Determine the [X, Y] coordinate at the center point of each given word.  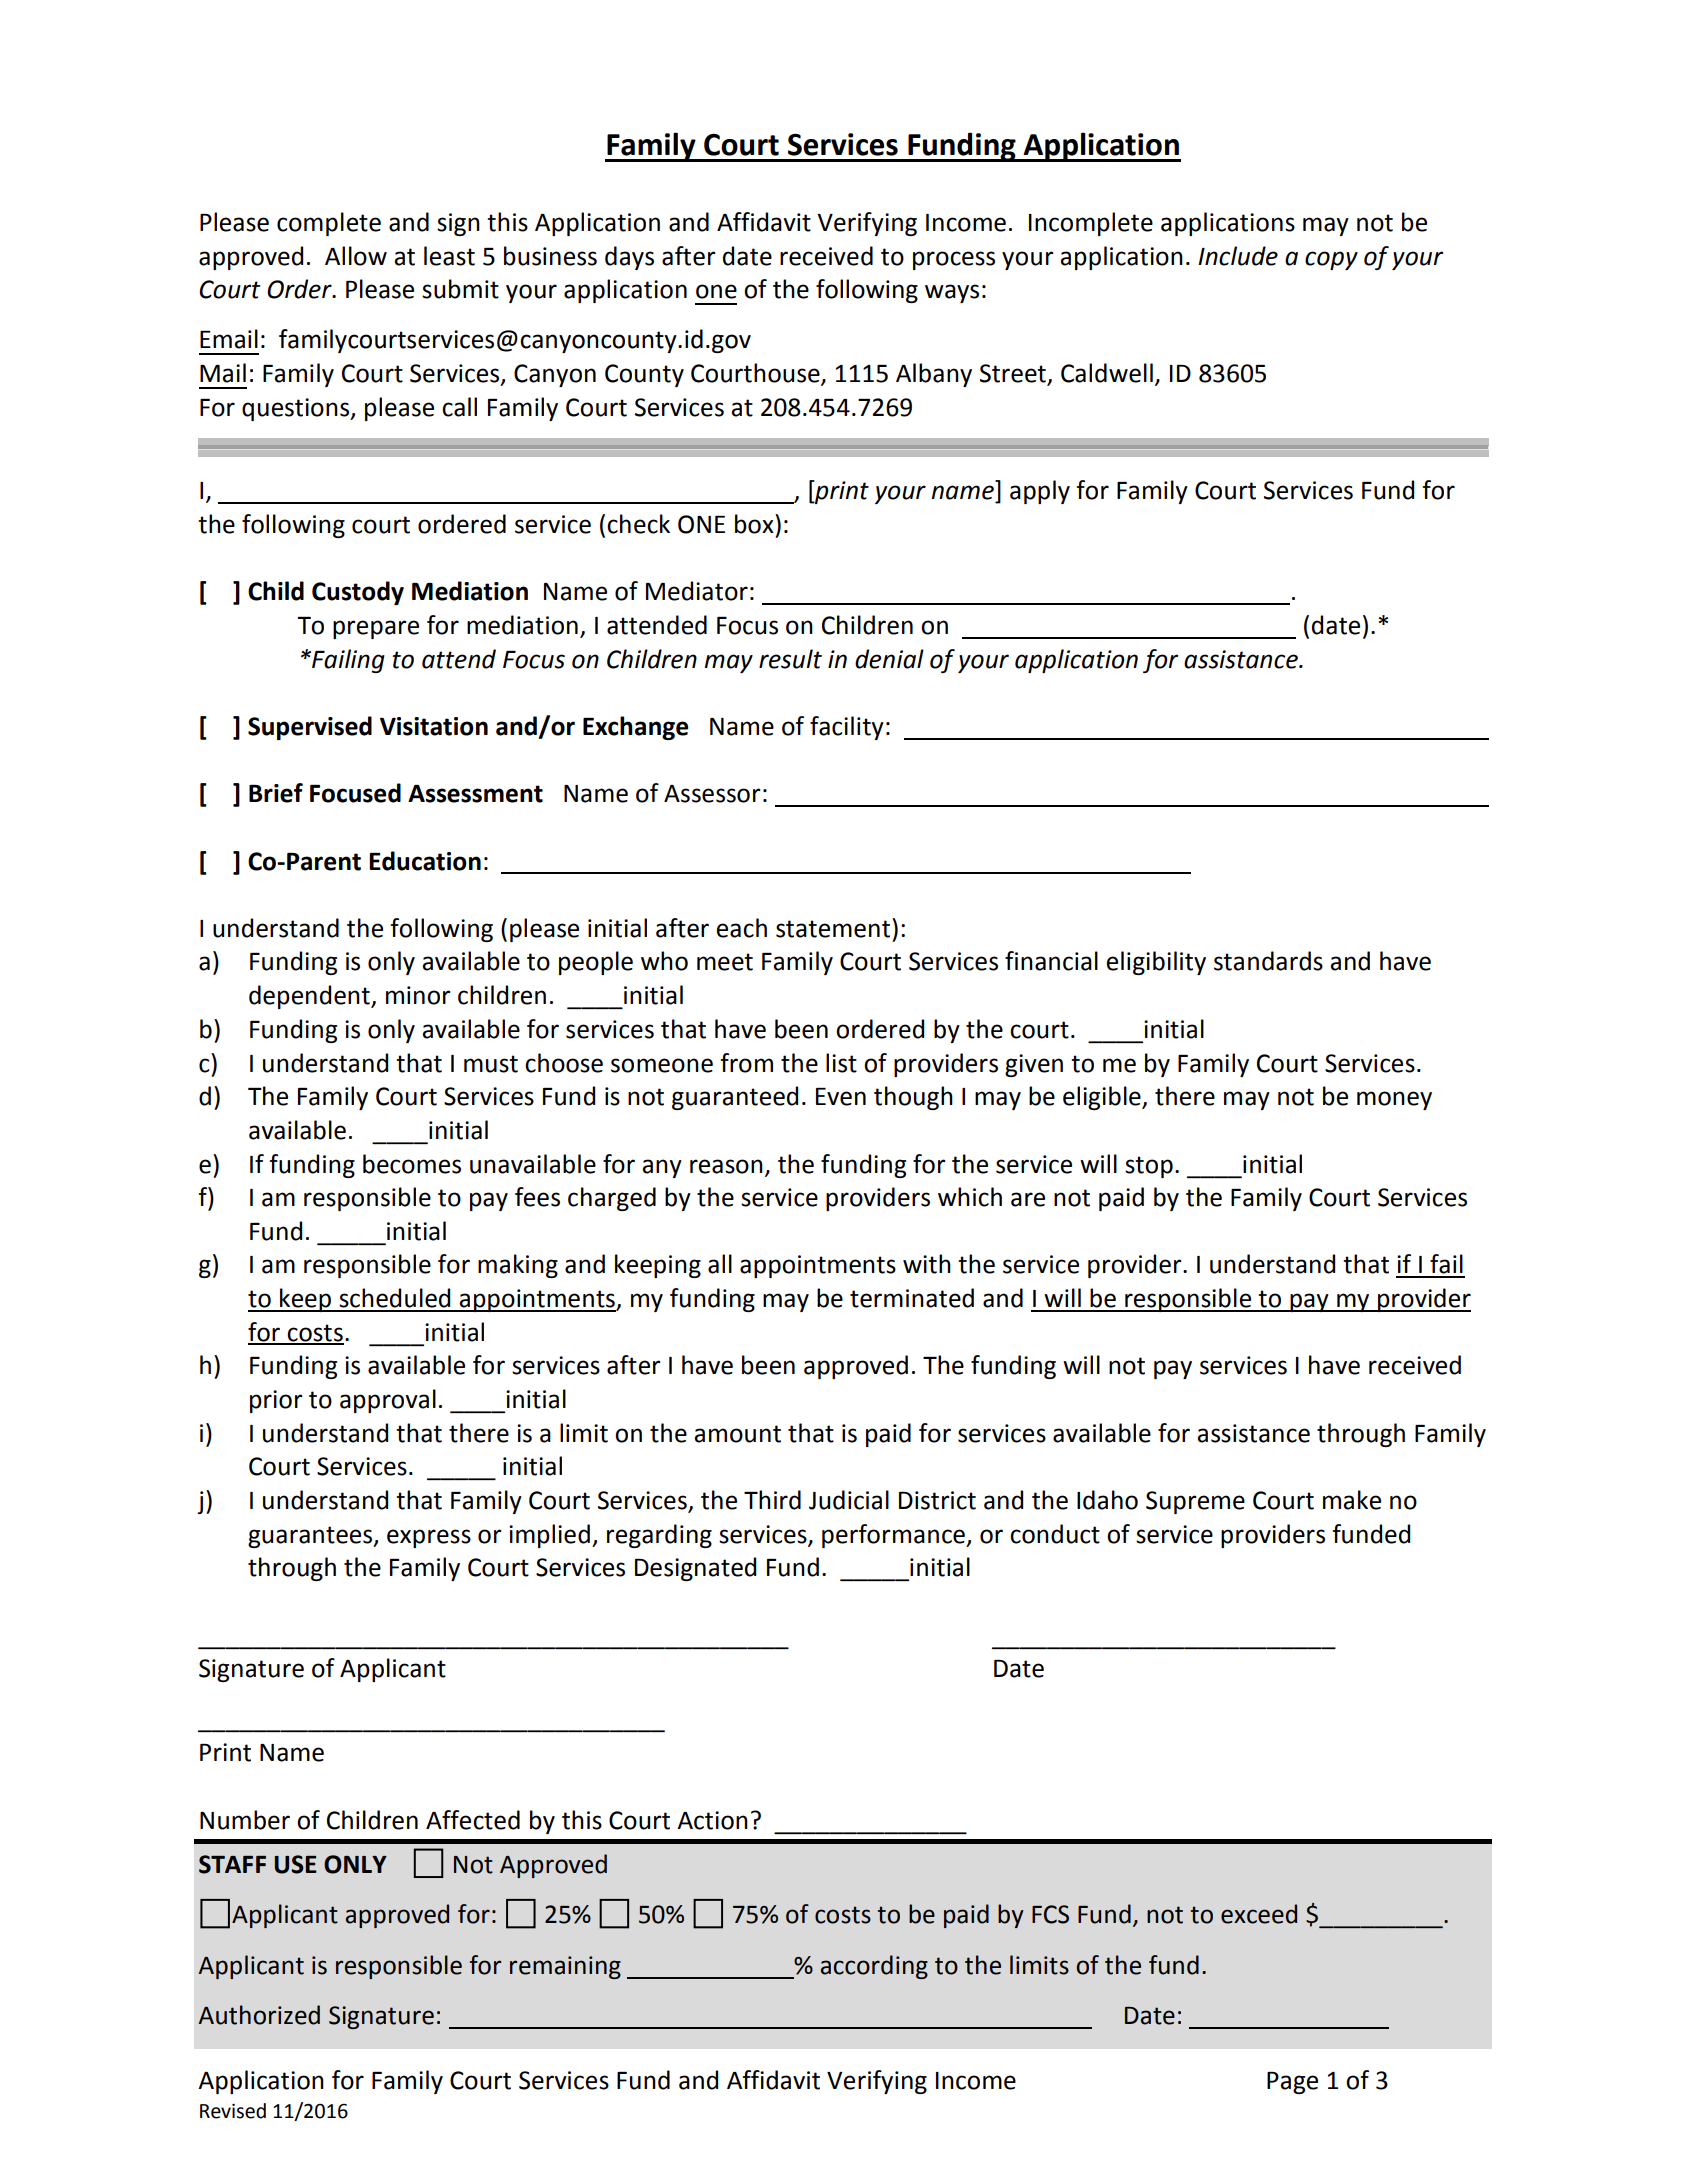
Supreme [1195, 1502]
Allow [356, 256]
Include [1238, 256]
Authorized [259, 2015]
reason [726, 1166]
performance [894, 1536]
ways [952, 293]
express [429, 1538]
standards [1268, 961]
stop [1149, 1167]
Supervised [310, 728]
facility [847, 728]
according [874, 1967]
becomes [412, 1164]
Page [1292, 2083]
